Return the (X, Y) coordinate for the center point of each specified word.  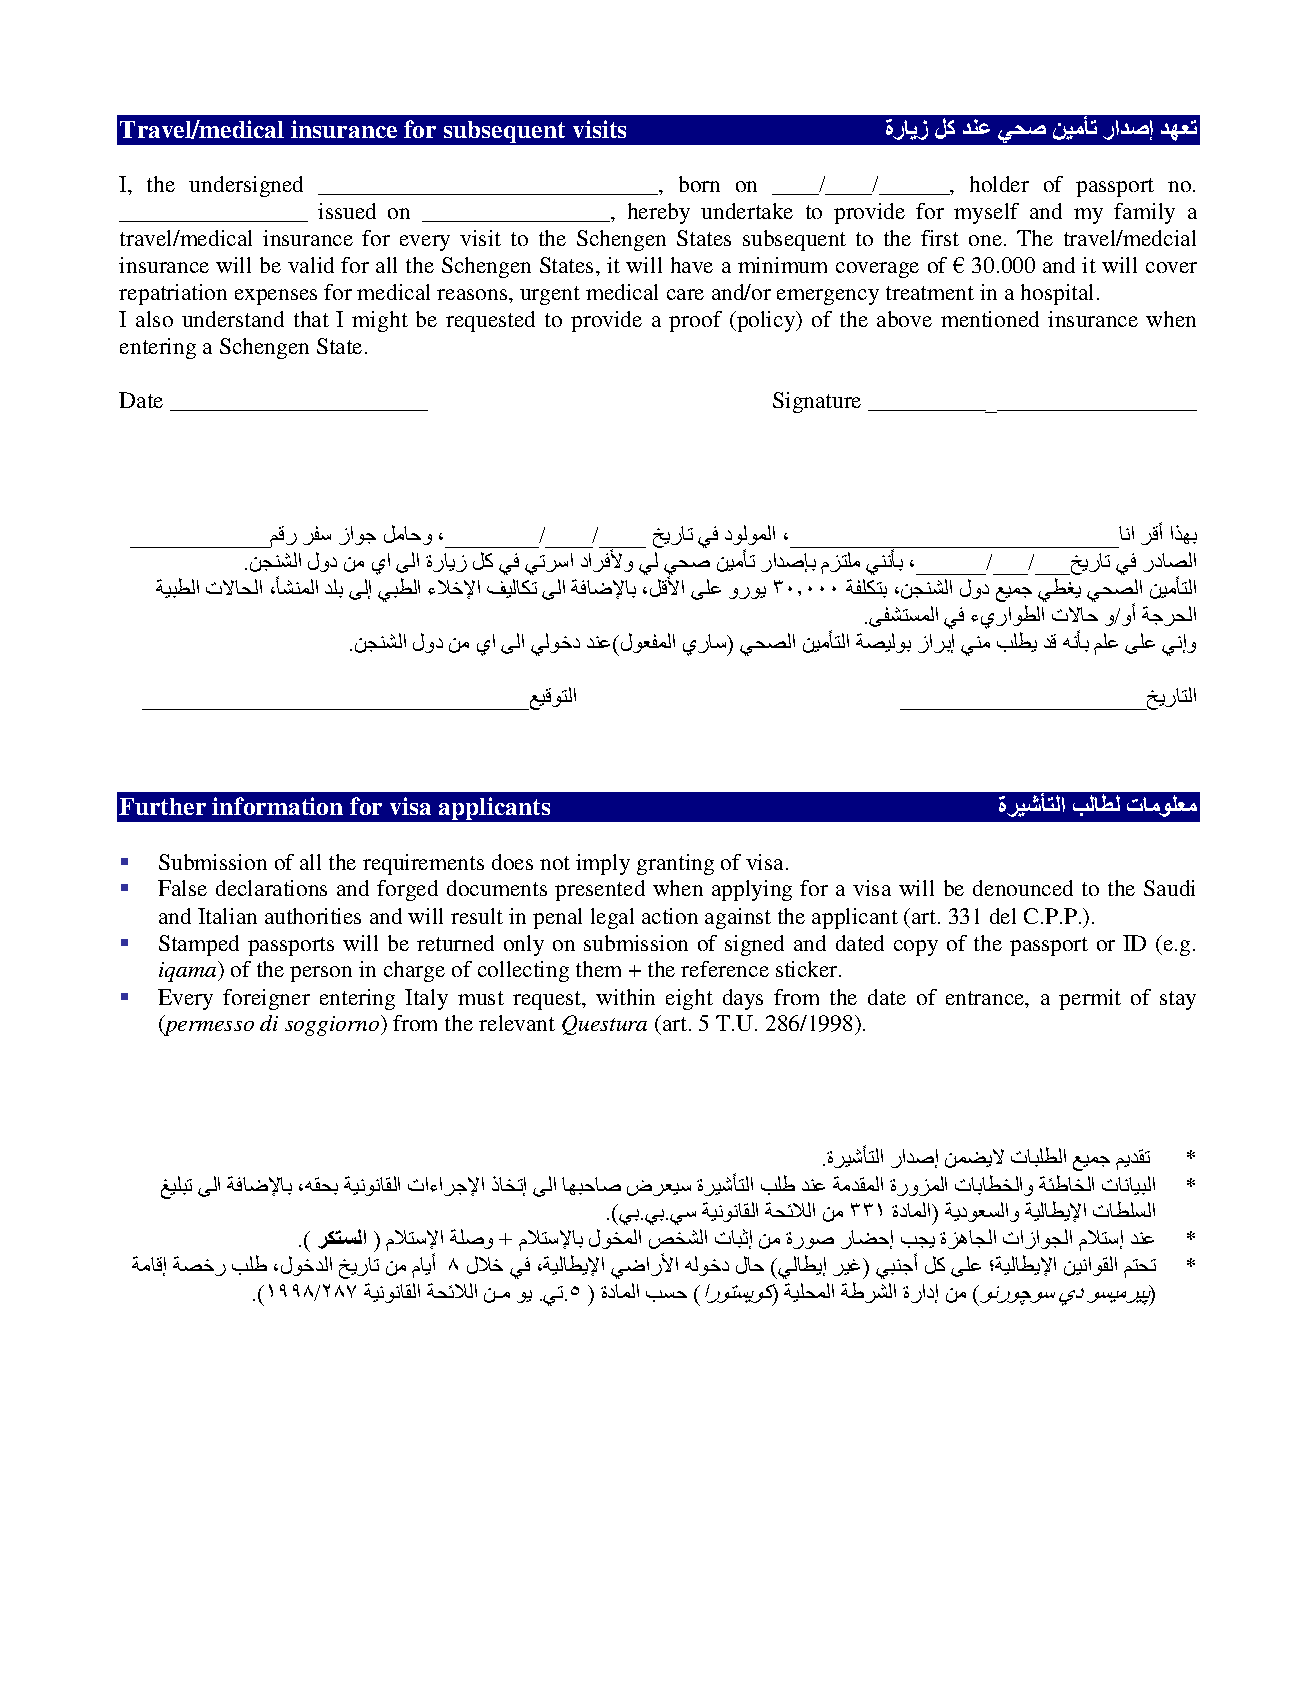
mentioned (990, 319)
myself (986, 213)
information (277, 806)
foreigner (266, 999)
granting (675, 864)
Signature (817, 402)
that (311, 319)
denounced (1023, 888)
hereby (659, 213)
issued (347, 211)
